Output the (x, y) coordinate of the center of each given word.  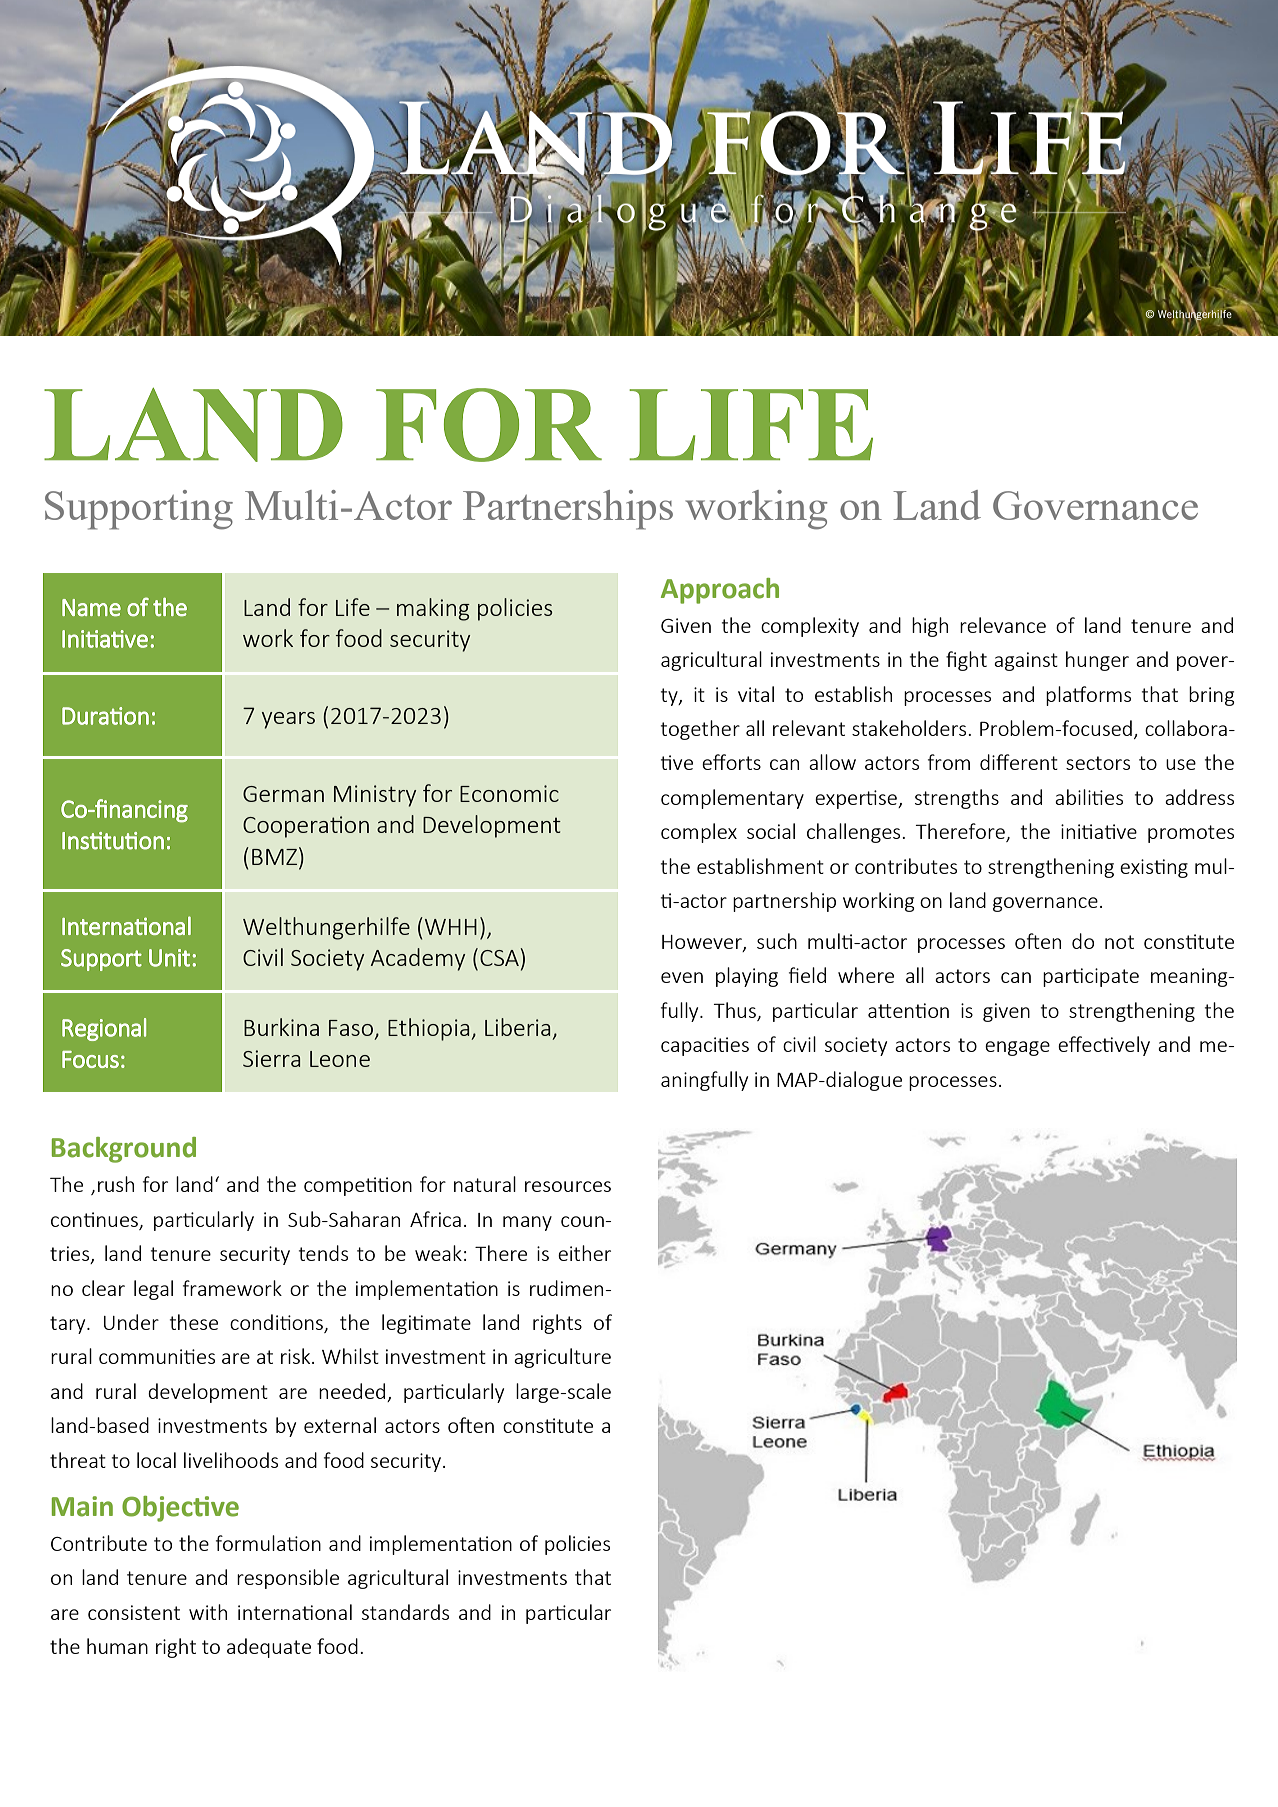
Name (91, 607)
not (1119, 942)
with (208, 1612)
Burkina (281, 1027)
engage (1017, 1048)
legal (153, 1290)
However (703, 943)
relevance (1003, 625)
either (584, 1253)
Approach (720, 591)
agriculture (562, 1358)
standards (405, 1612)
